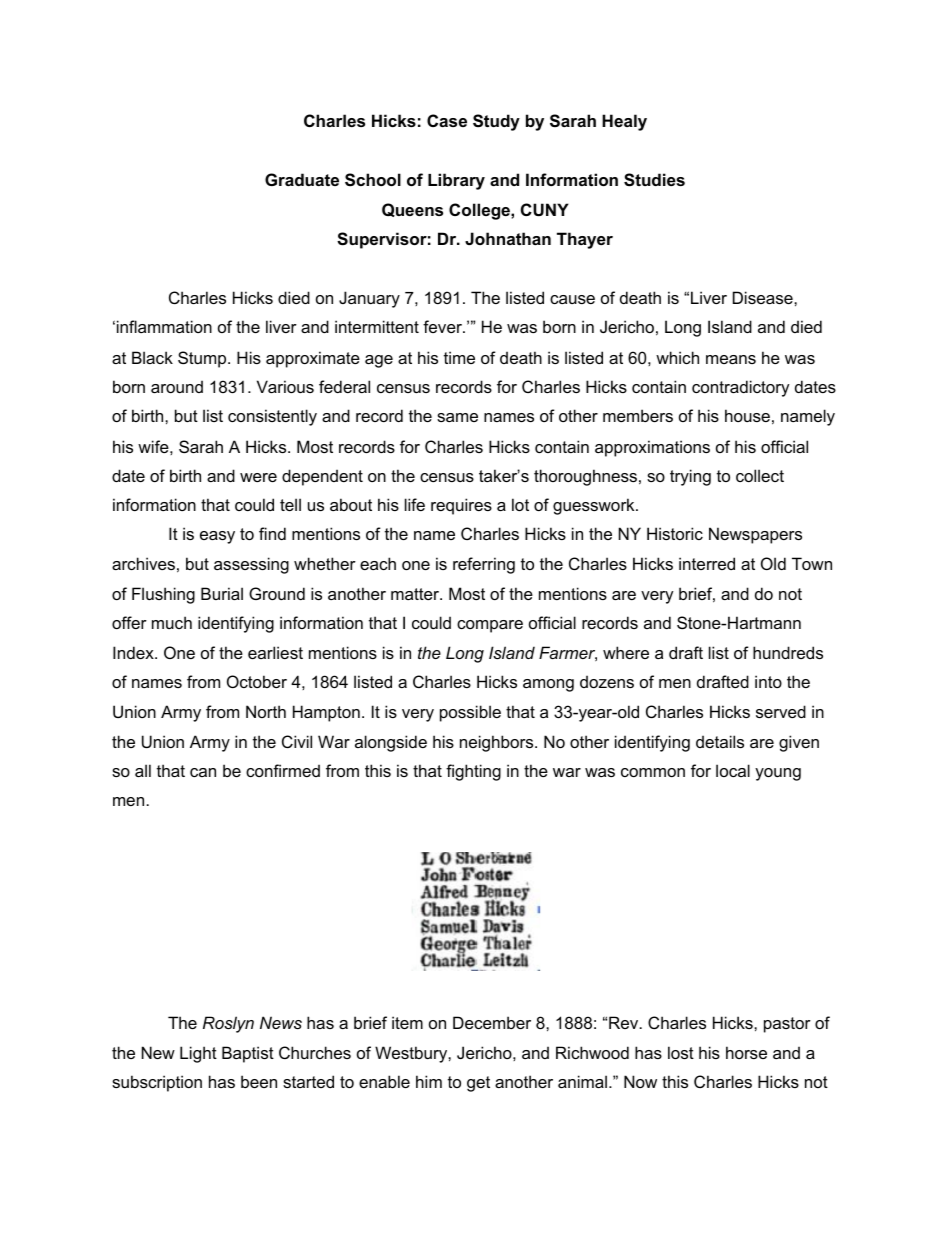 This screenshot has height=1233, width=952. What do you see at coordinates (459, 357) in the screenshot?
I see `time` at bounding box center [459, 357].
